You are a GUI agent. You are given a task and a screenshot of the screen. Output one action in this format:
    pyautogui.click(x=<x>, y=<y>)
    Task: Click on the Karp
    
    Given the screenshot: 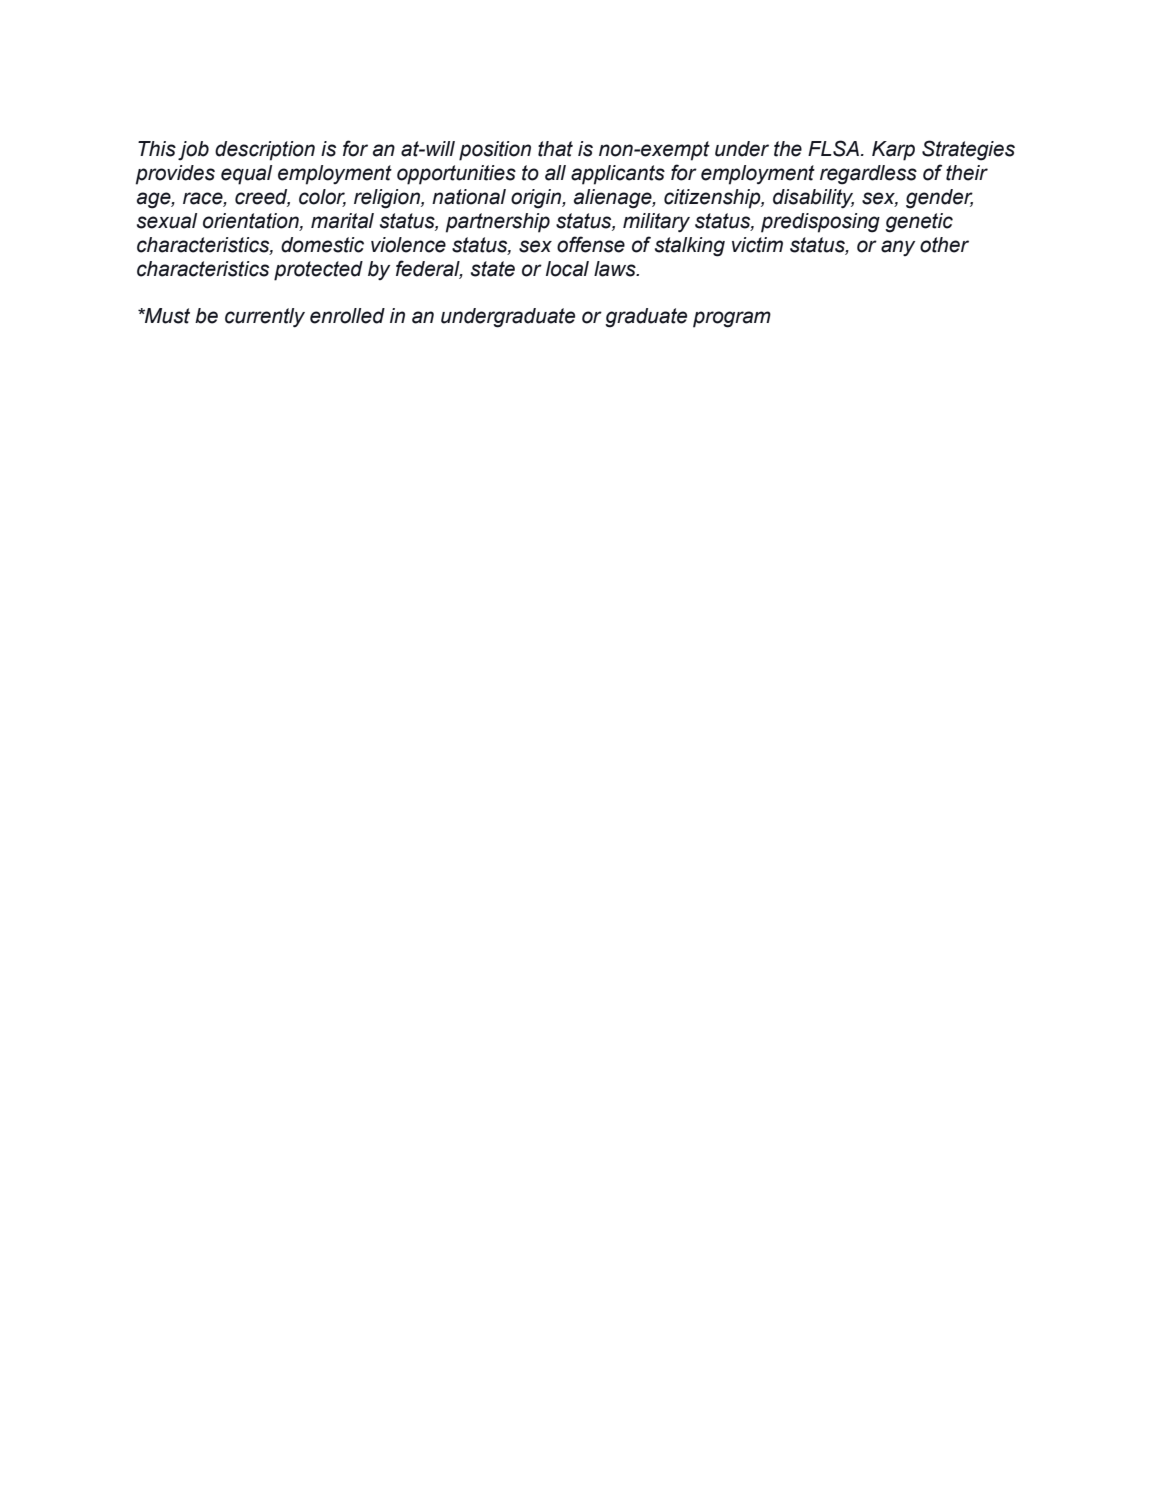 What is the action you would take?
    pyautogui.click(x=893, y=151)
